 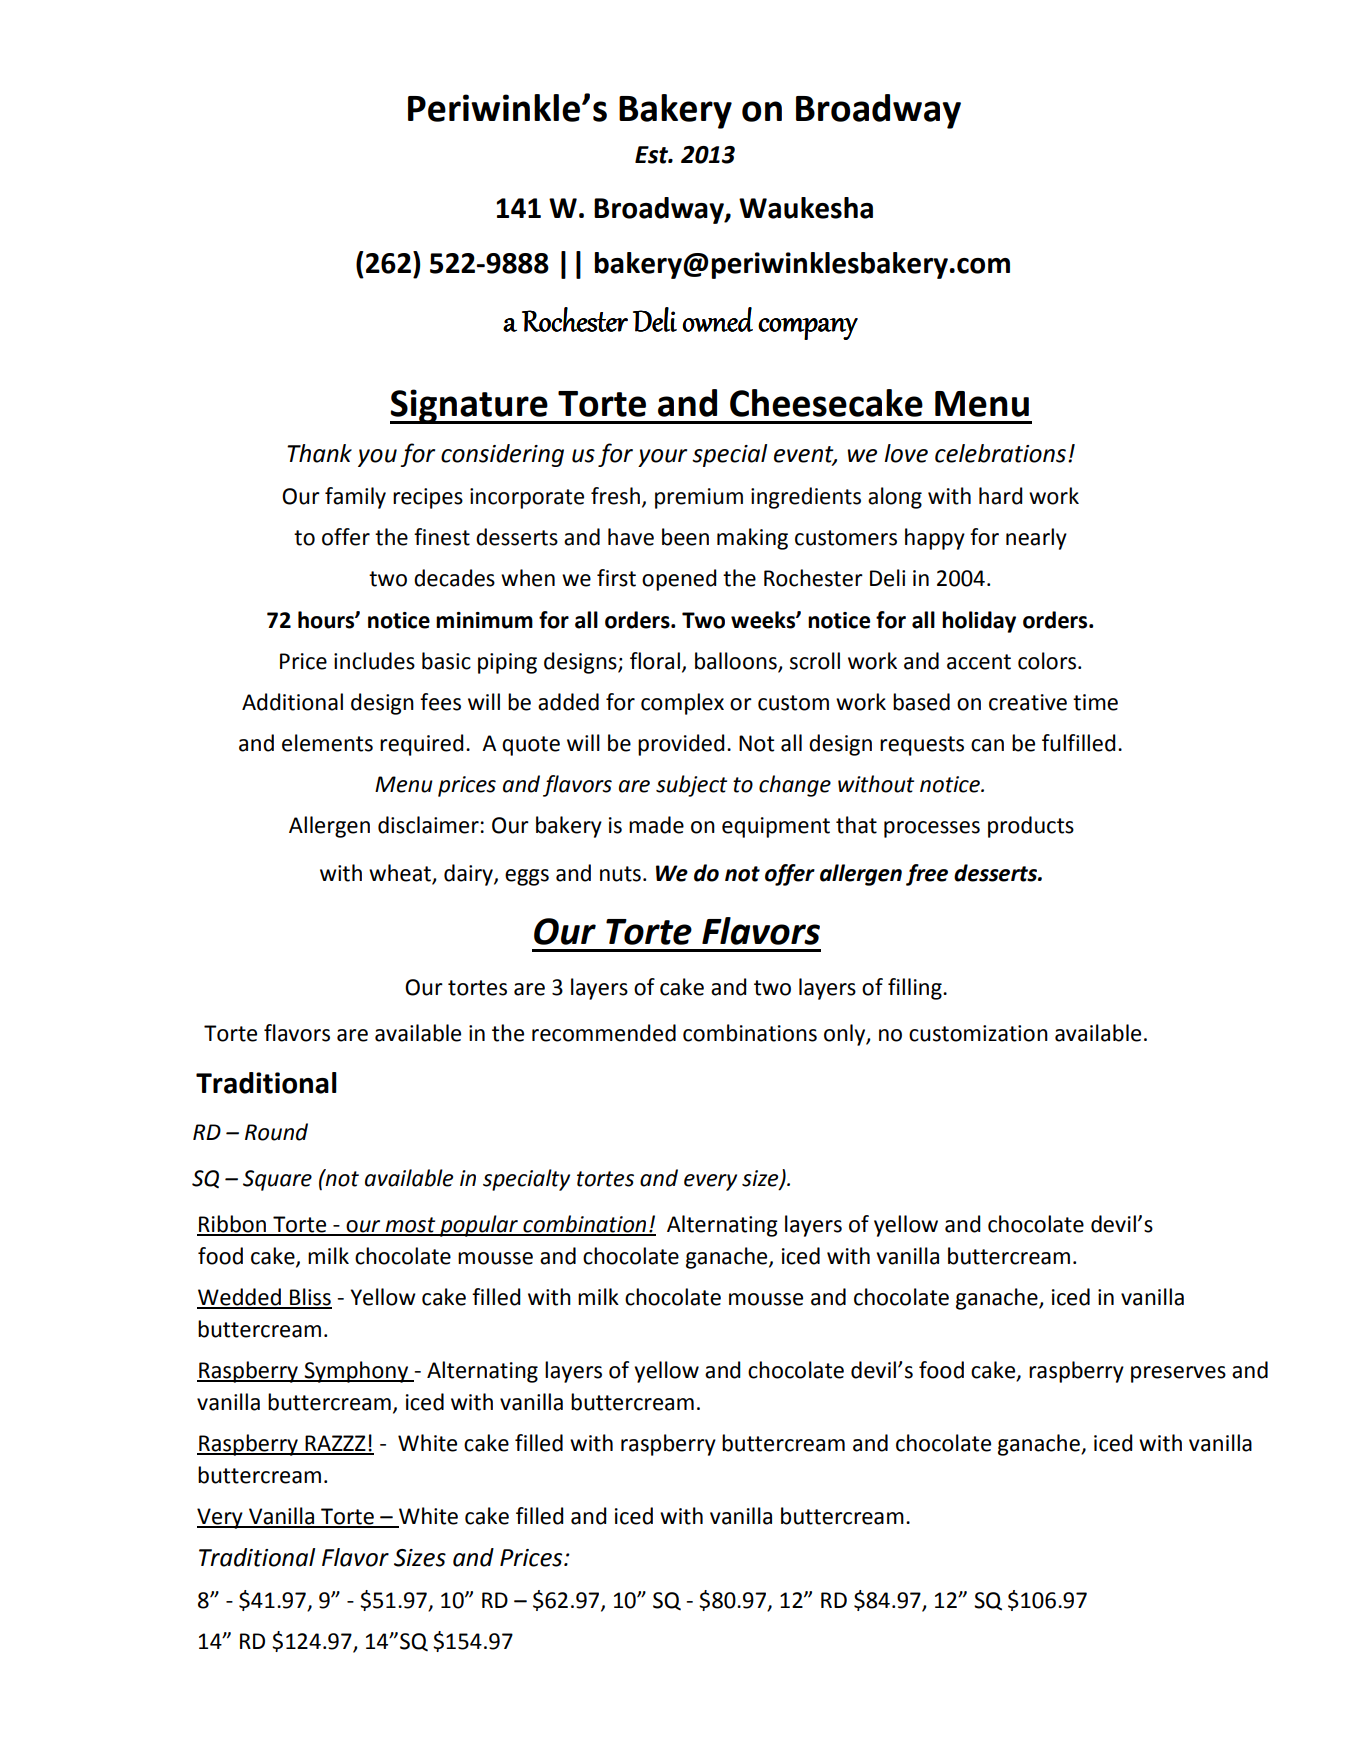 What do you see at coordinates (374, 661) in the image?
I see `includes` at bounding box center [374, 661].
